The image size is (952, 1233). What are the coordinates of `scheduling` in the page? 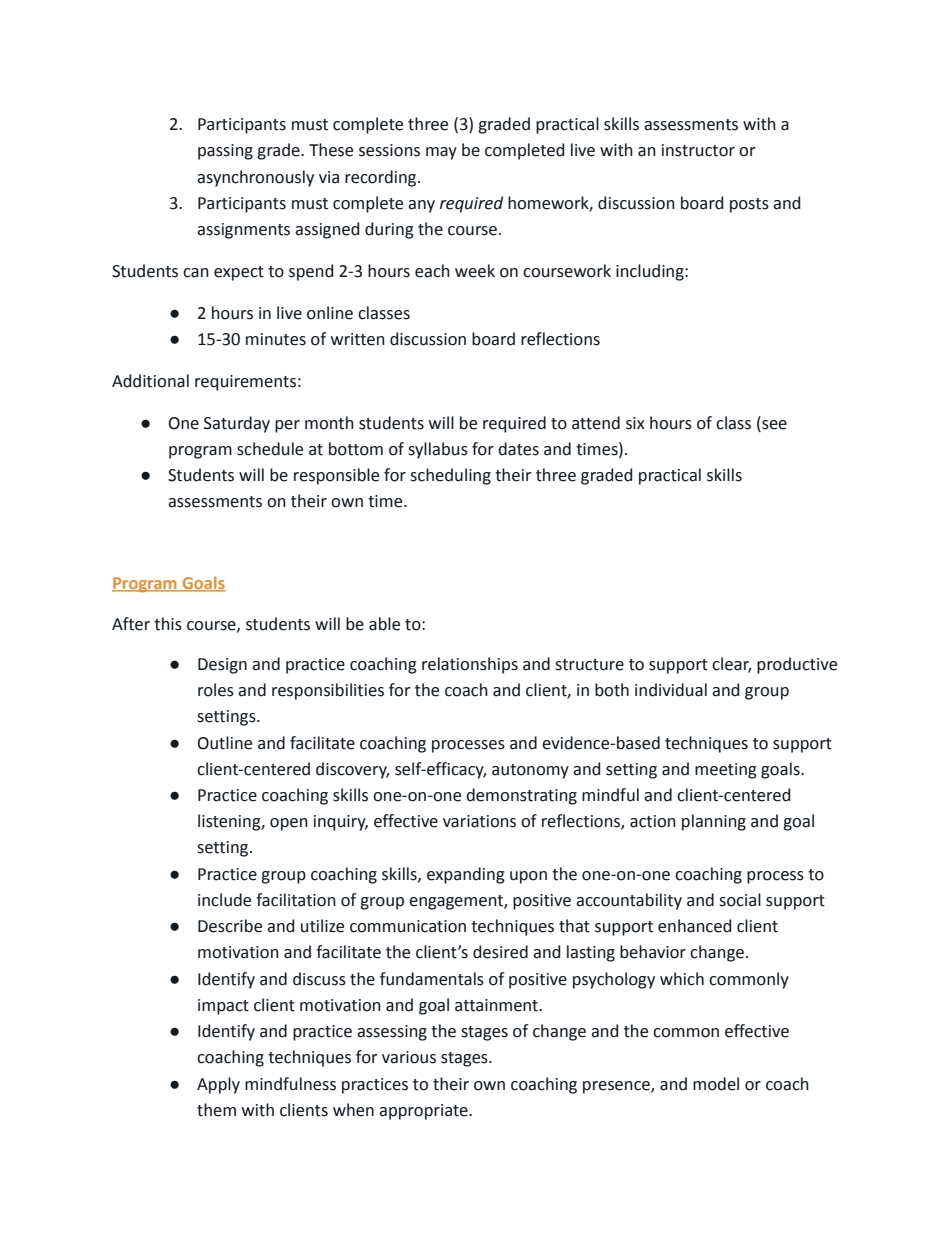 It's located at (450, 476).
